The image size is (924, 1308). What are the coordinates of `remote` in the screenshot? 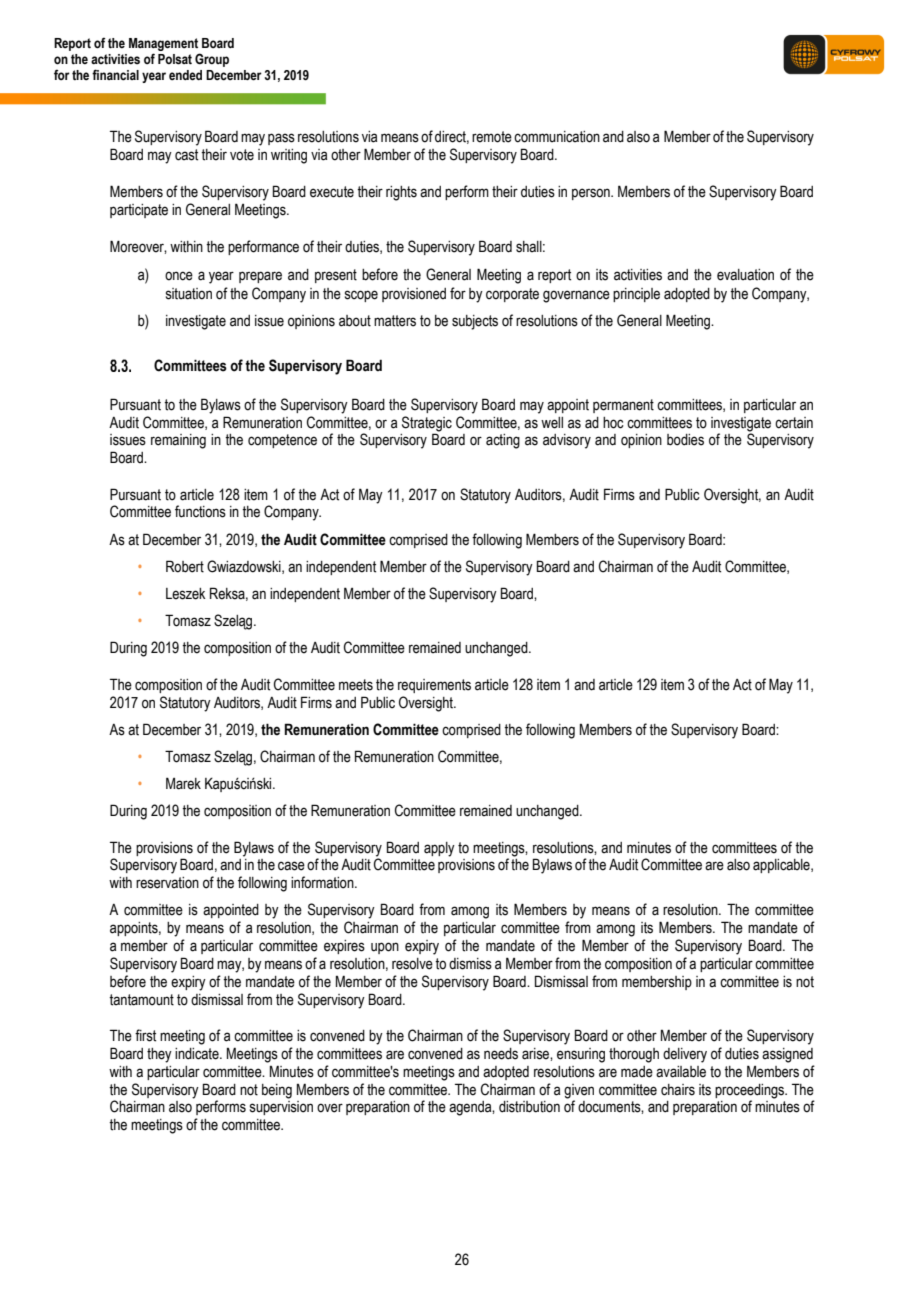 It's located at (492, 137).
